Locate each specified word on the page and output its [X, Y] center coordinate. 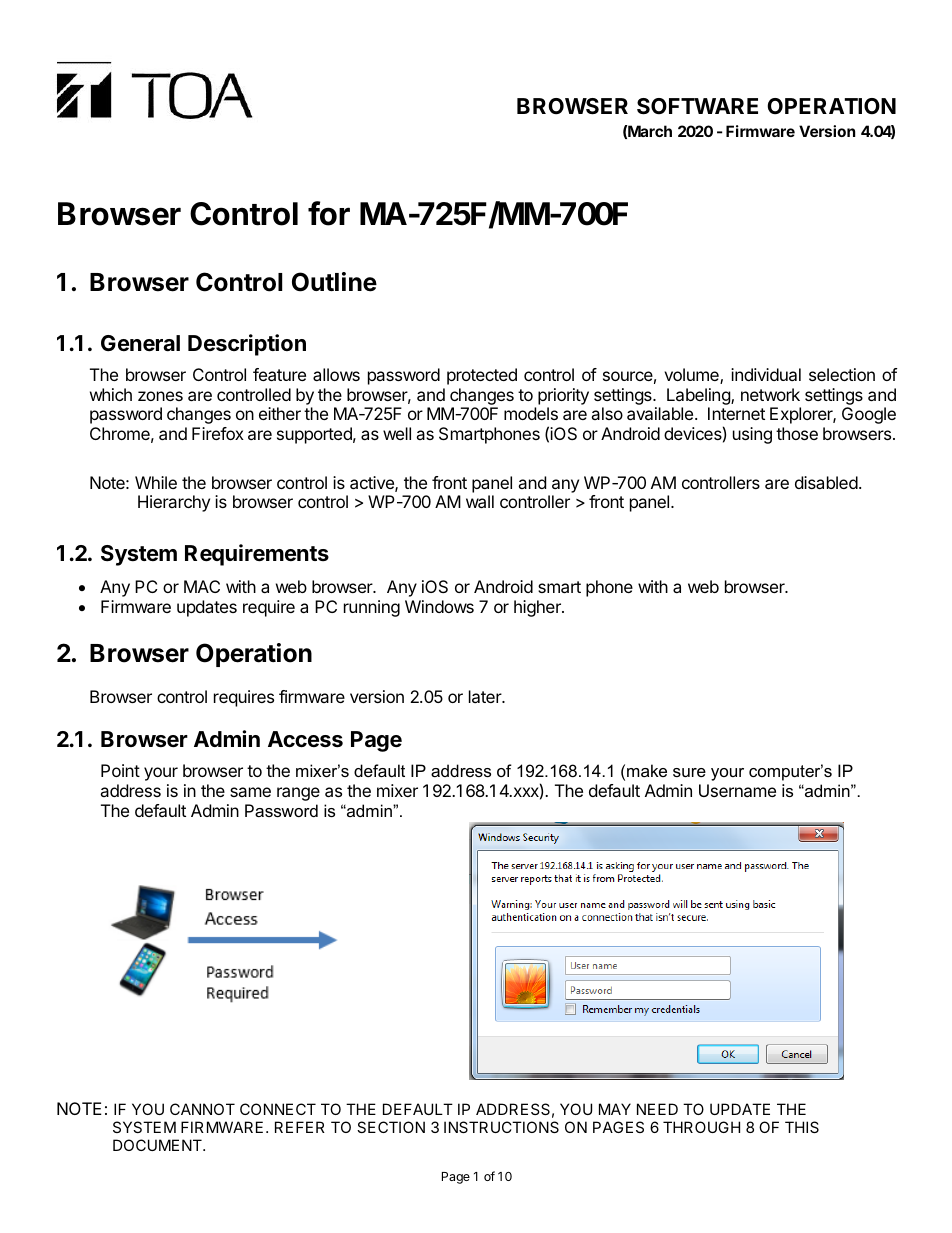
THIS [802, 1127]
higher [538, 608]
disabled [826, 482]
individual [766, 374]
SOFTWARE [697, 106]
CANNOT [202, 1109]
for [329, 213]
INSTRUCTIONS [501, 1127]
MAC [202, 586]
